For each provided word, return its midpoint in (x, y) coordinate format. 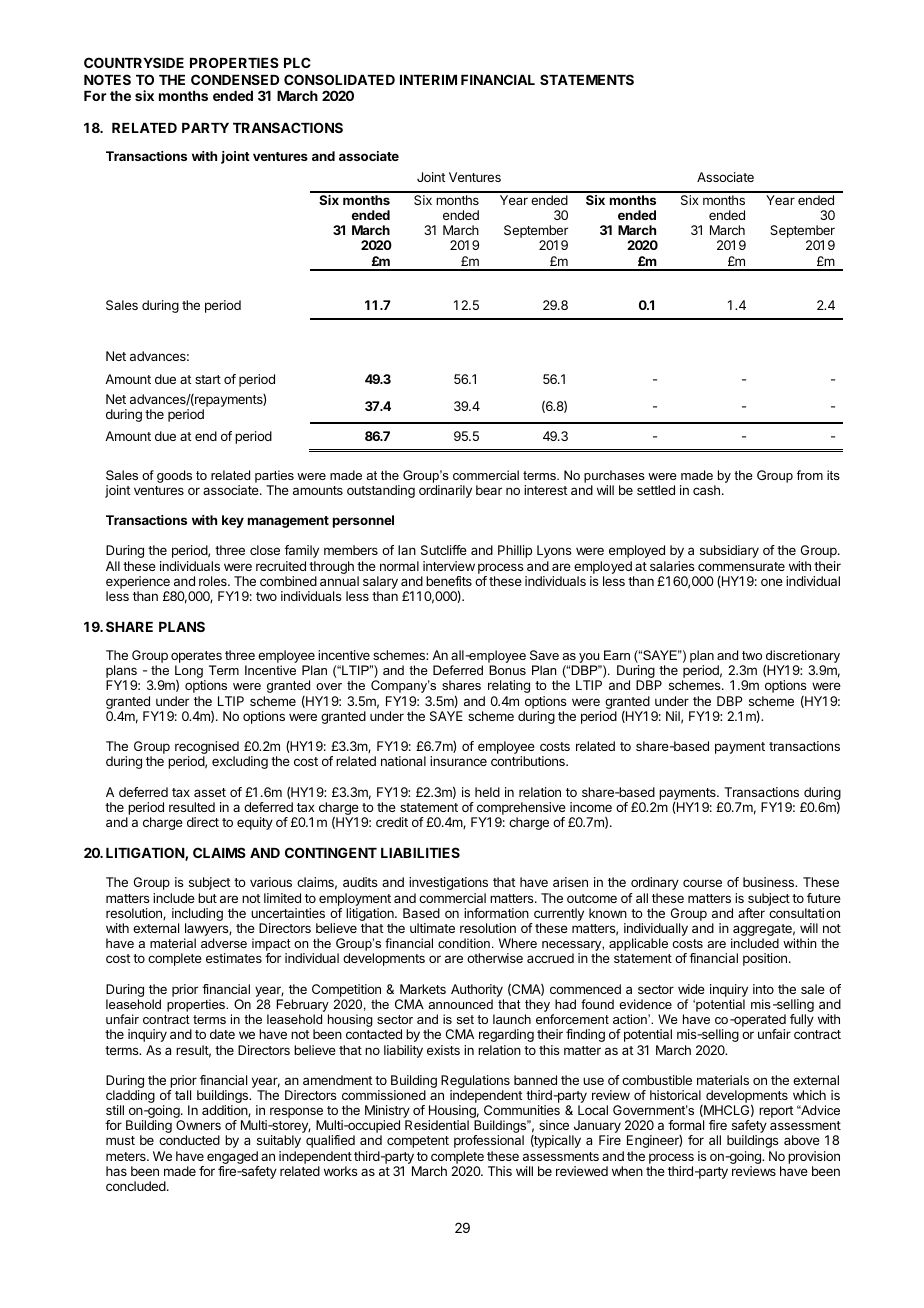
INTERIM (428, 80)
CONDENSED (235, 79)
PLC (297, 62)
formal (686, 1125)
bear (489, 490)
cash (706, 490)
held (487, 792)
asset (210, 792)
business (770, 882)
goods (174, 476)
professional (489, 1141)
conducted (189, 1140)
